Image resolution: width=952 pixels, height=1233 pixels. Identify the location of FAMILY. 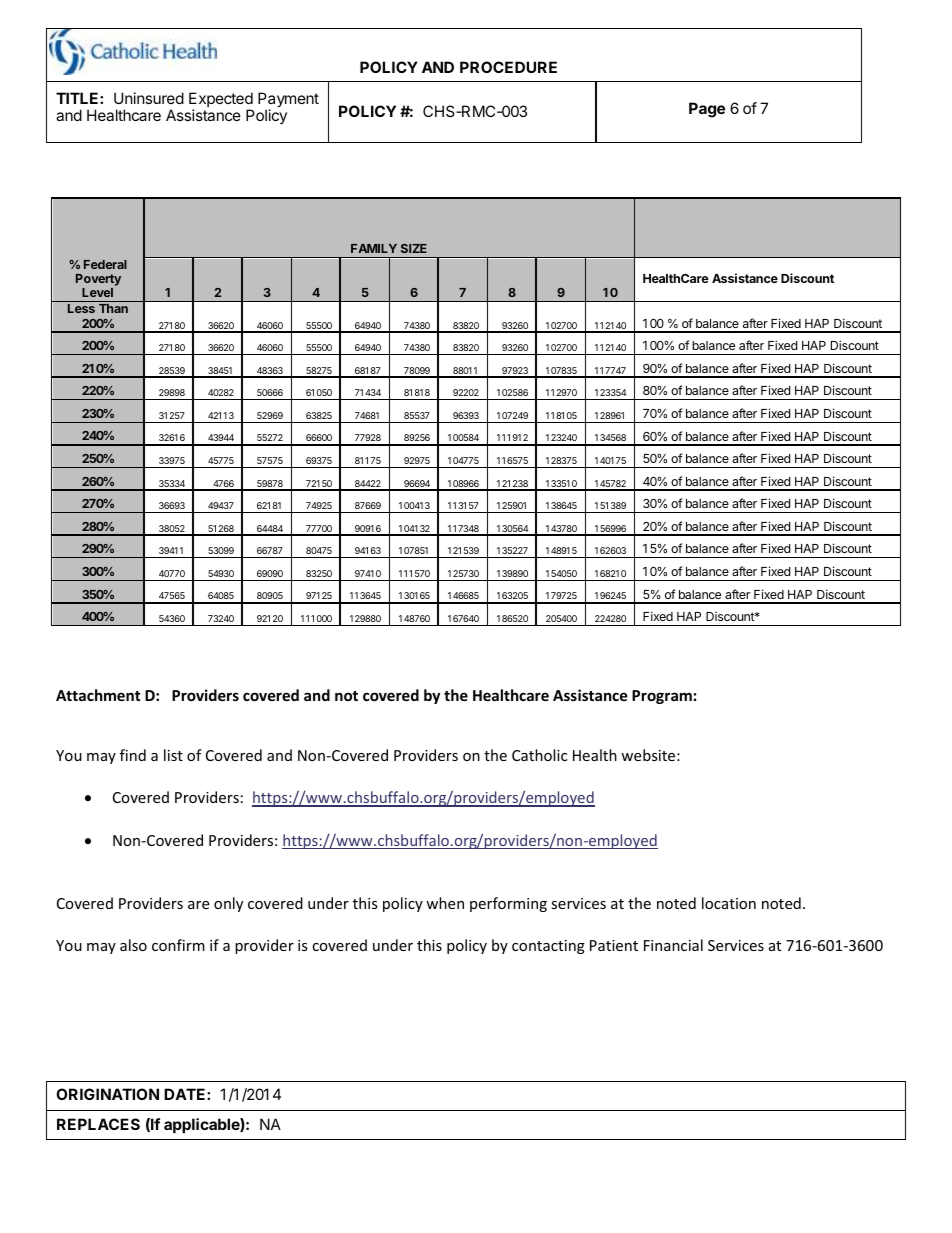
(374, 248).
